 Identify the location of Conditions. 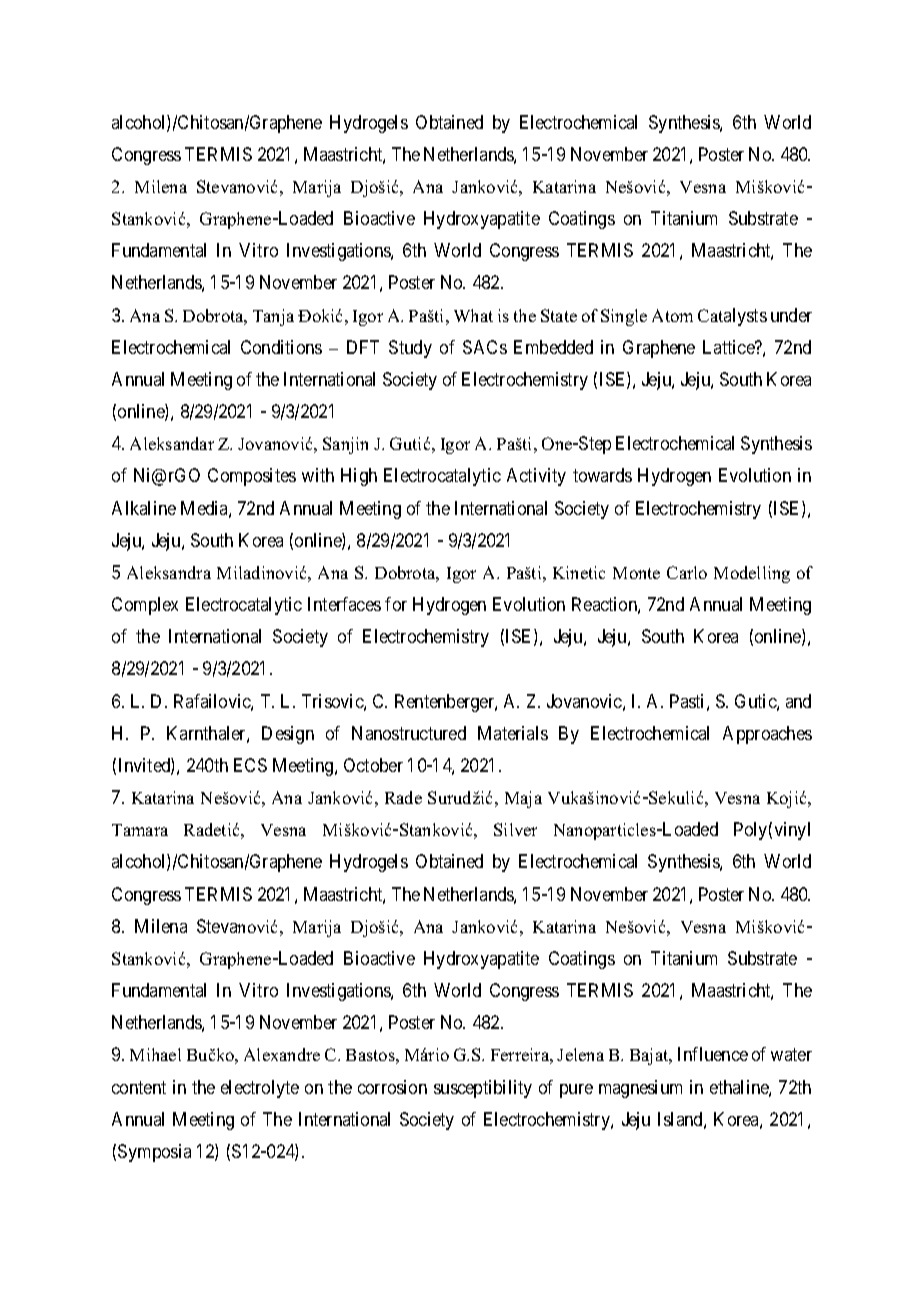
(281, 347).
